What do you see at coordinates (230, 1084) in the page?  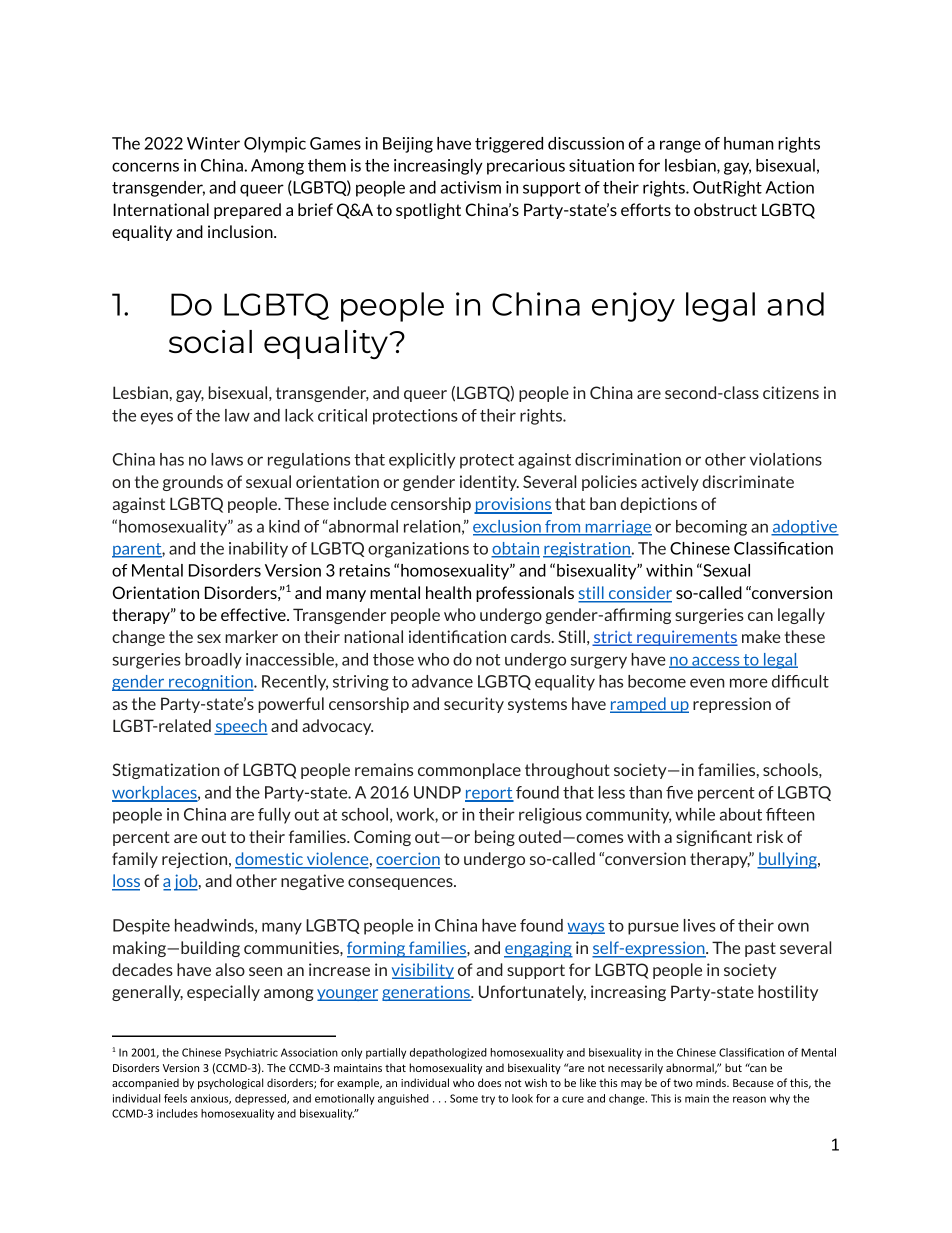 I see `psychological` at bounding box center [230, 1084].
